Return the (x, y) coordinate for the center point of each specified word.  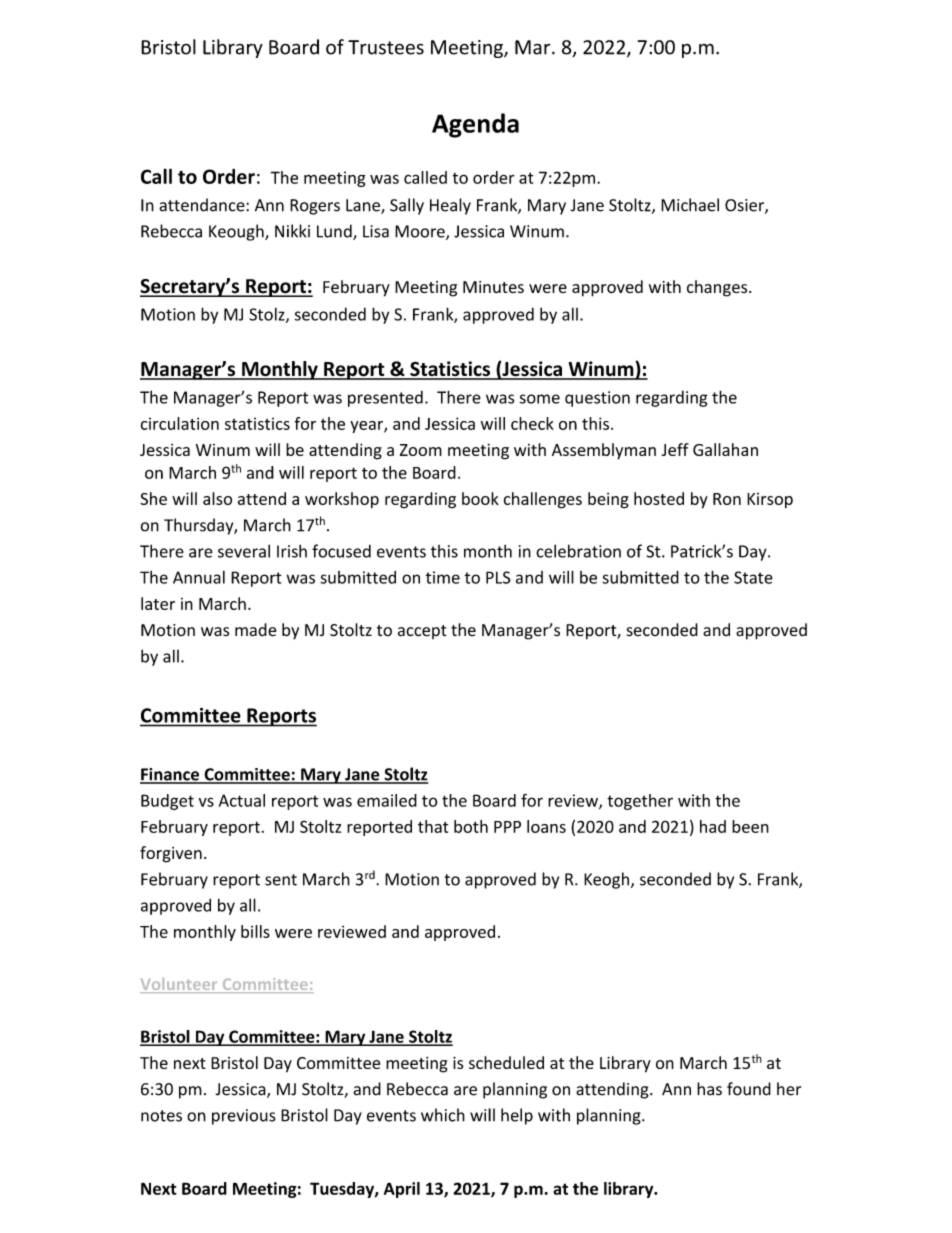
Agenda (475, 125)
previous (244, 1117)
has (709, 1089)
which (443, 1115)
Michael (690, 205)
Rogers (315, 207)
